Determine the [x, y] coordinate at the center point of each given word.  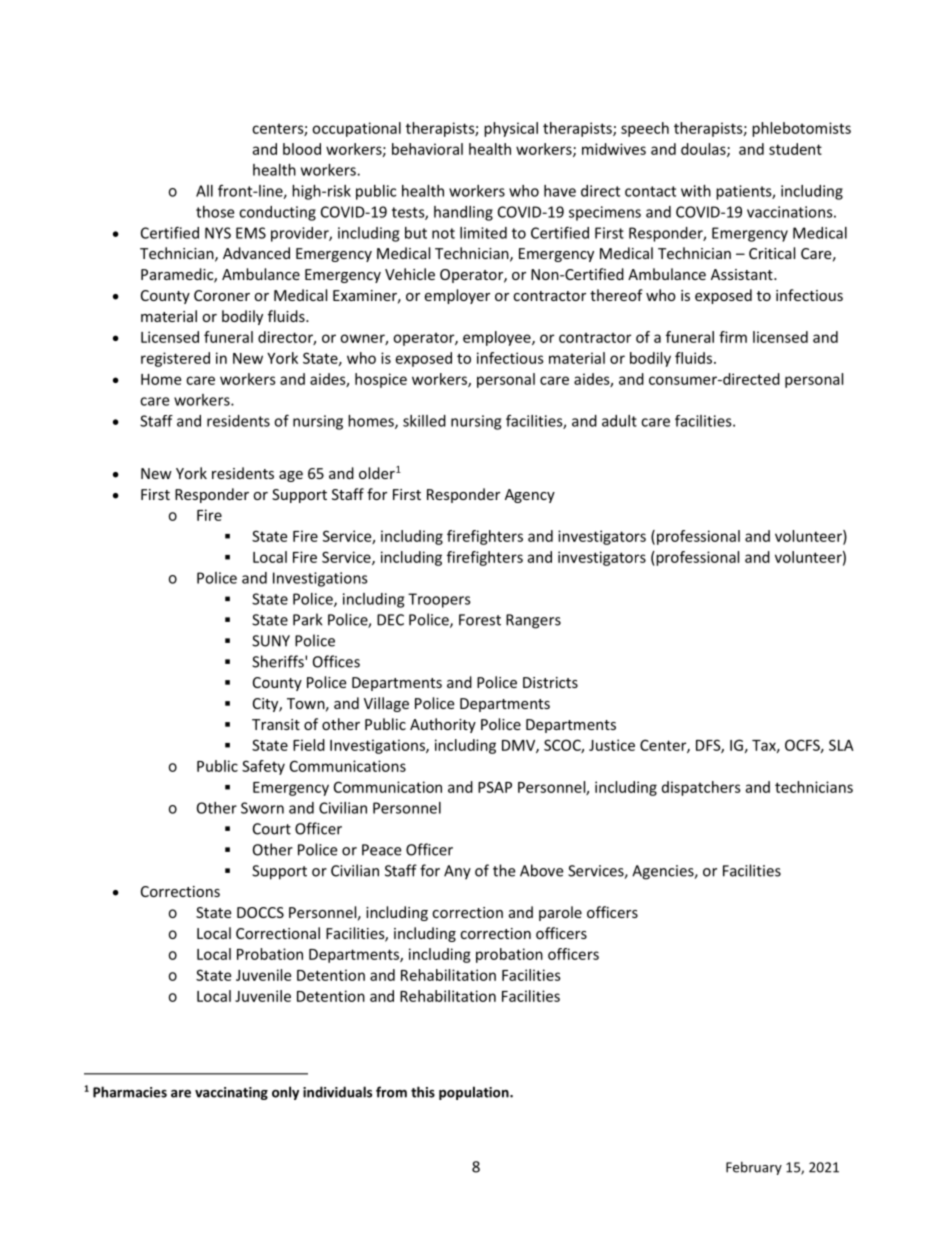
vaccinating [231, 1093]
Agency [530, 496]
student [795, 149]
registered [175, 359]
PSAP [495, 787]
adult [619, 421]
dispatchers [701, 788]
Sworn [262, 808]
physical [511, 129]
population [475, 1093]
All [204, 191]
